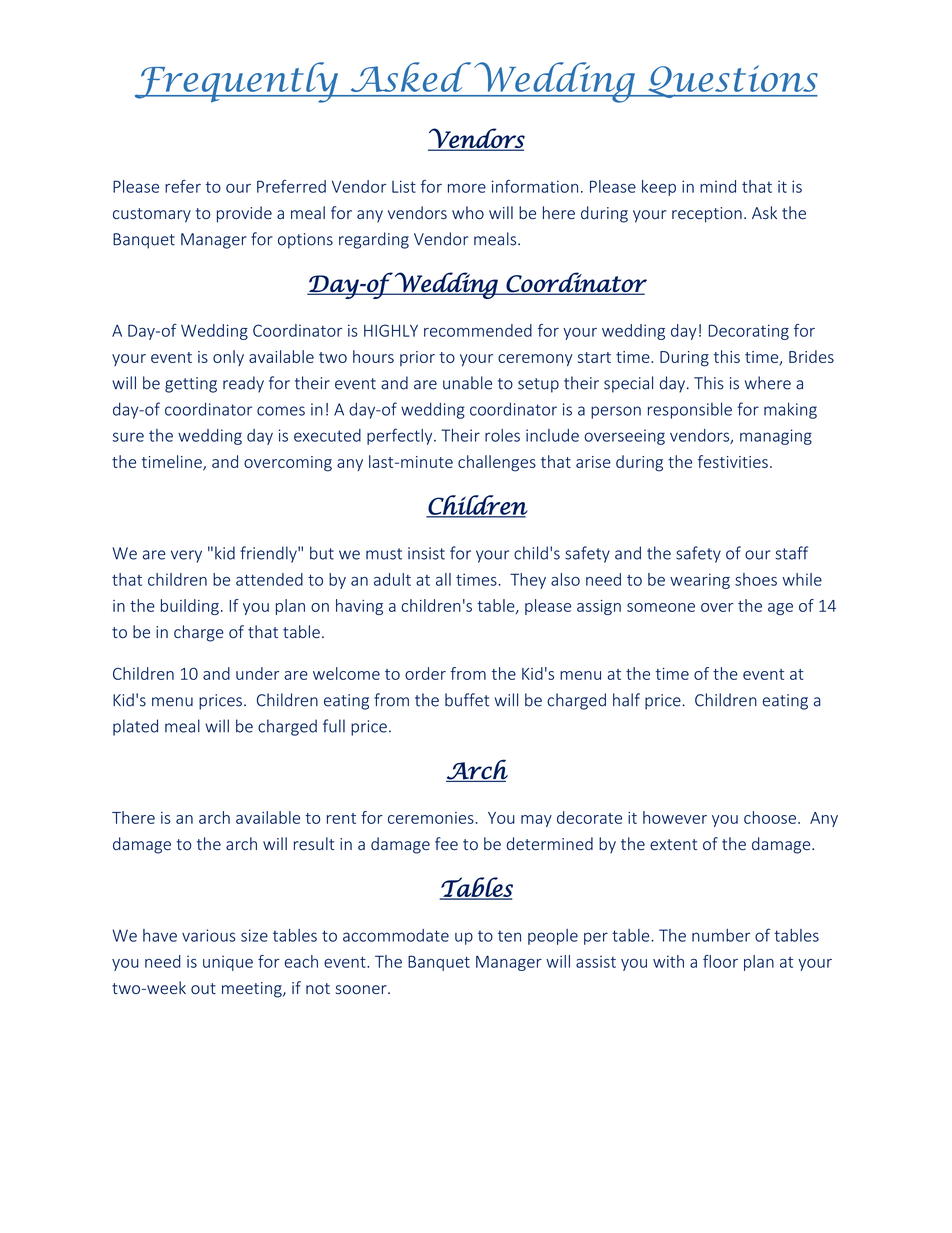  Describe the element at coordinates (467, 700) in the document. I see `buffet` at that location.
